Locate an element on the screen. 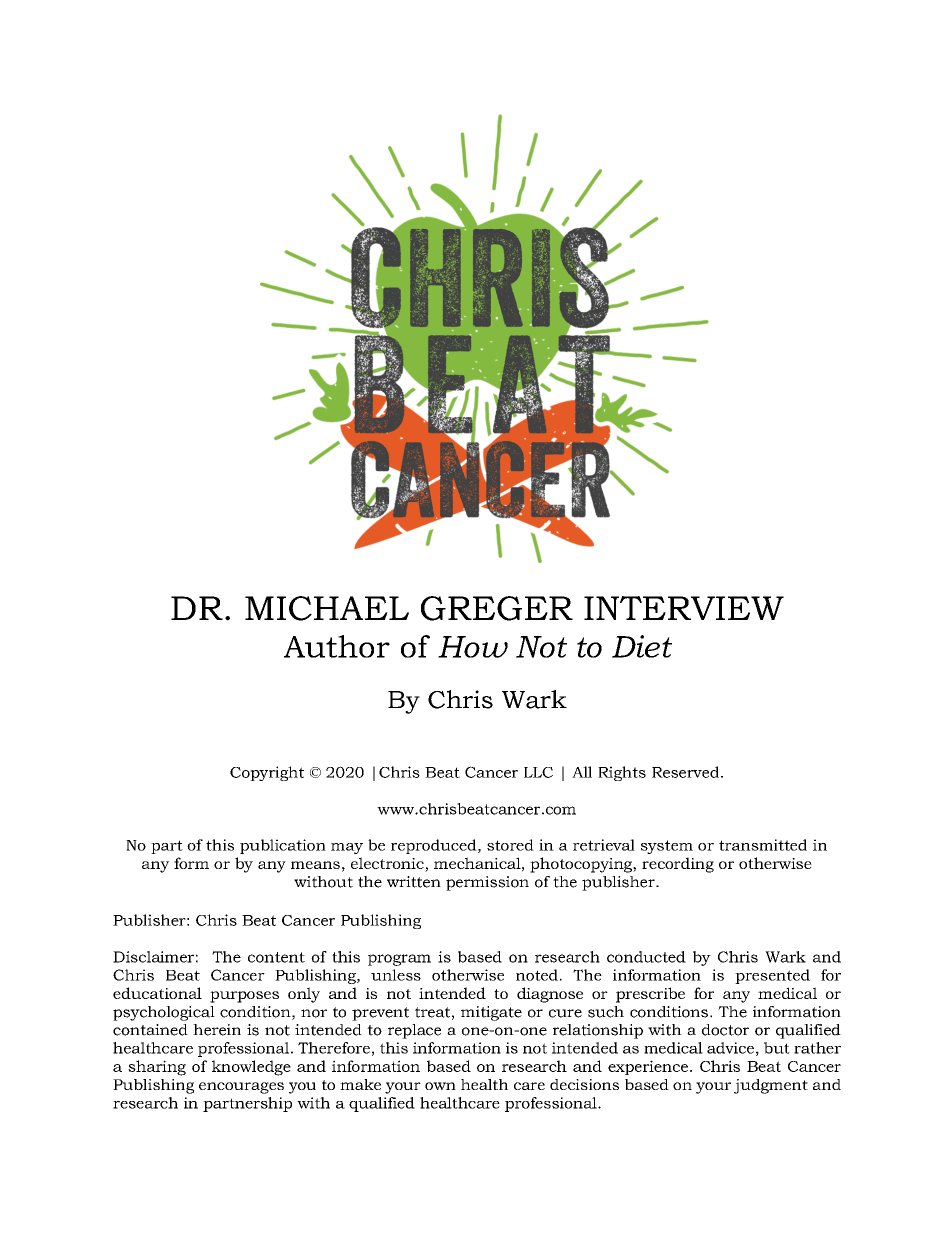  transmitted is located at coordinates (763, 845).
